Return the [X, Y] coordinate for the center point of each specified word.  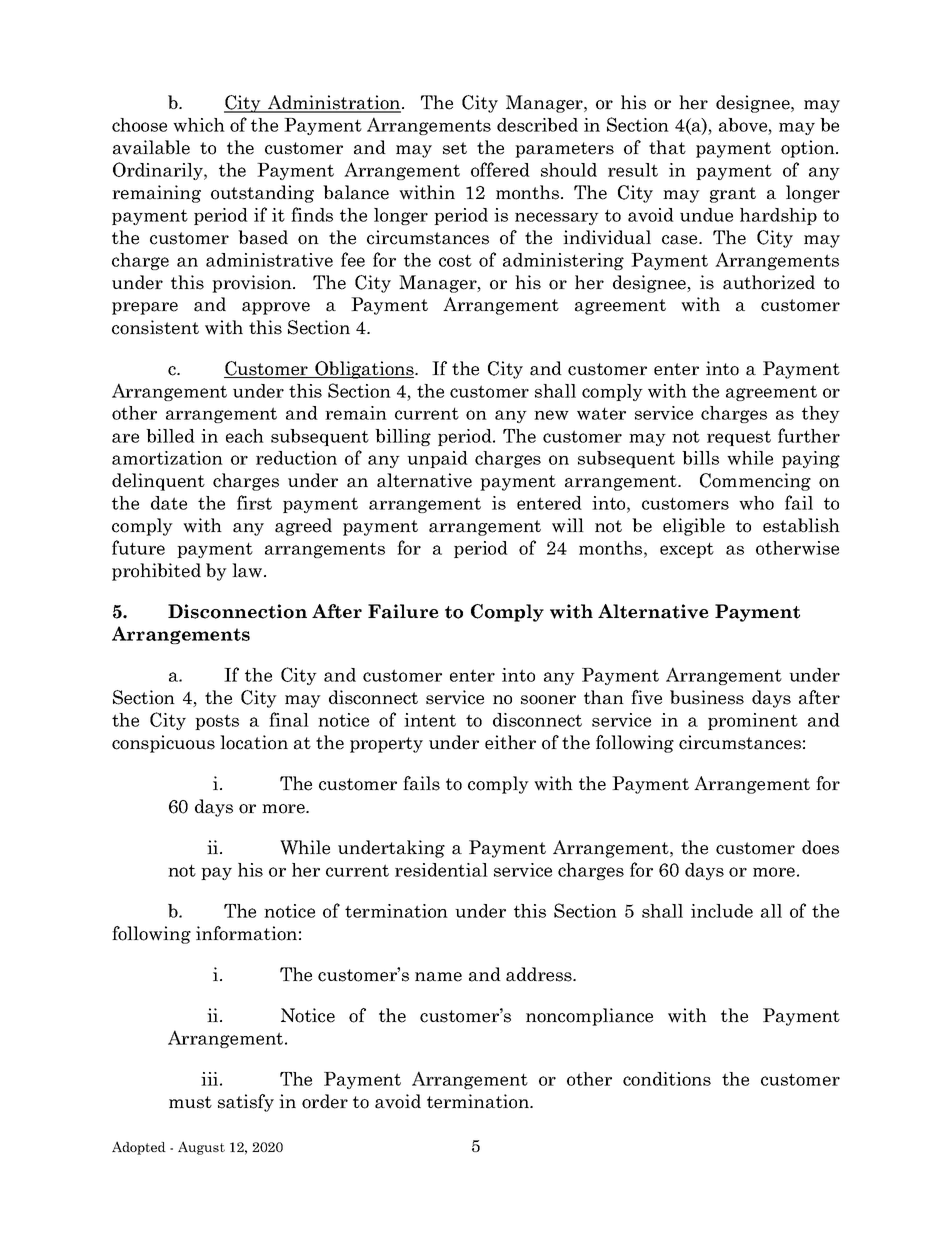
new [551, 415]
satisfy [246, 1103]
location [254, 742]
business [707, 697]
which [199, 125]
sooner [548, 700]
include [722, 911]
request [739, 438]
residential [441, 870]
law [248, 570]
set [455, 148]
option [809, 149]
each [245, 436]
